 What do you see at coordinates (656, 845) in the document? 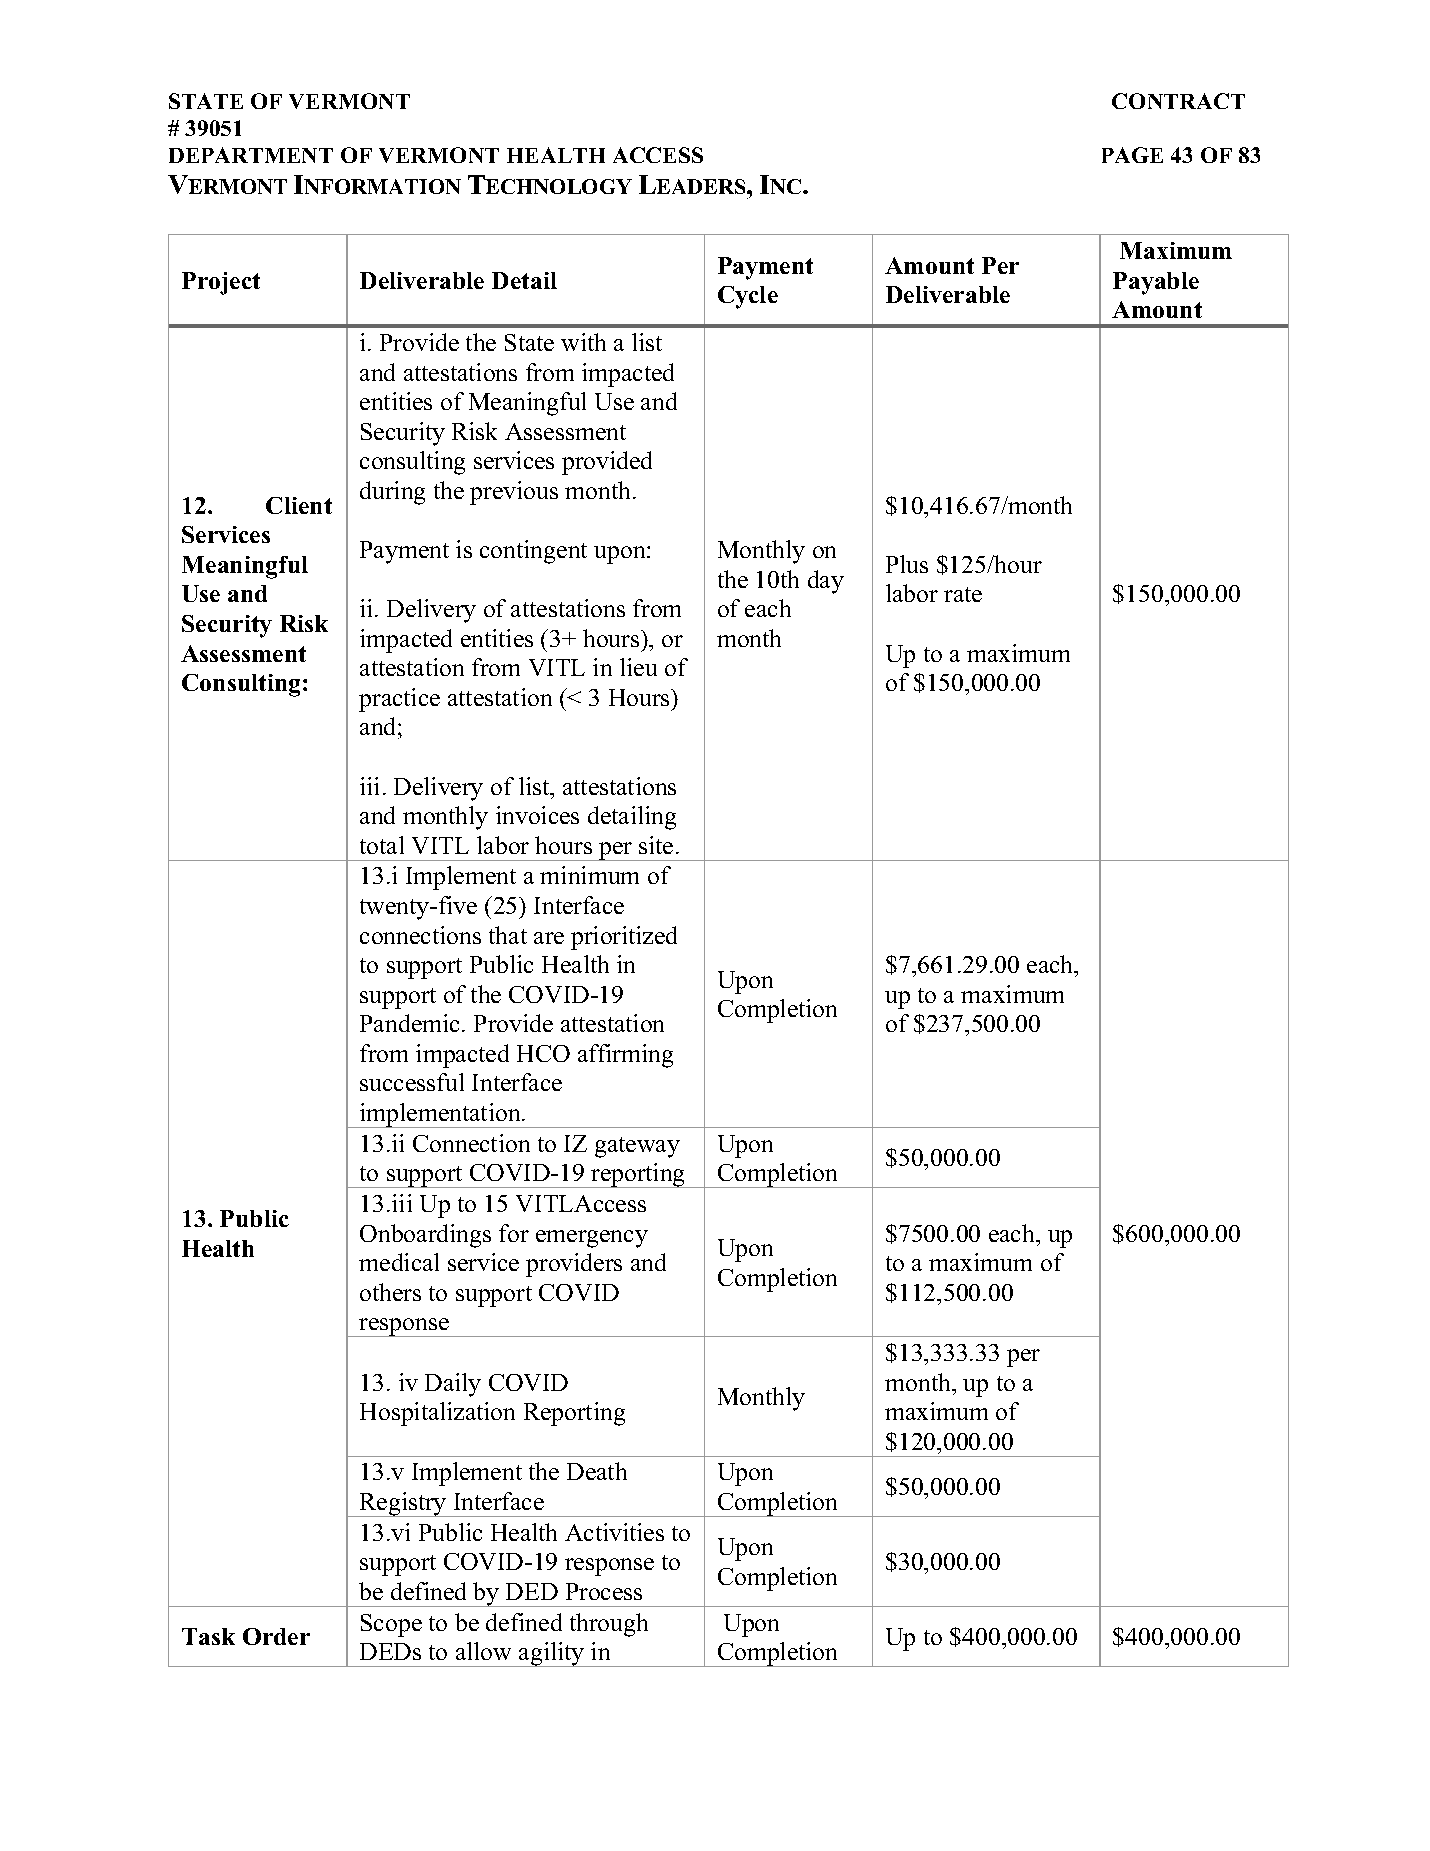
I see `site` at bounding box center [656, 845].
